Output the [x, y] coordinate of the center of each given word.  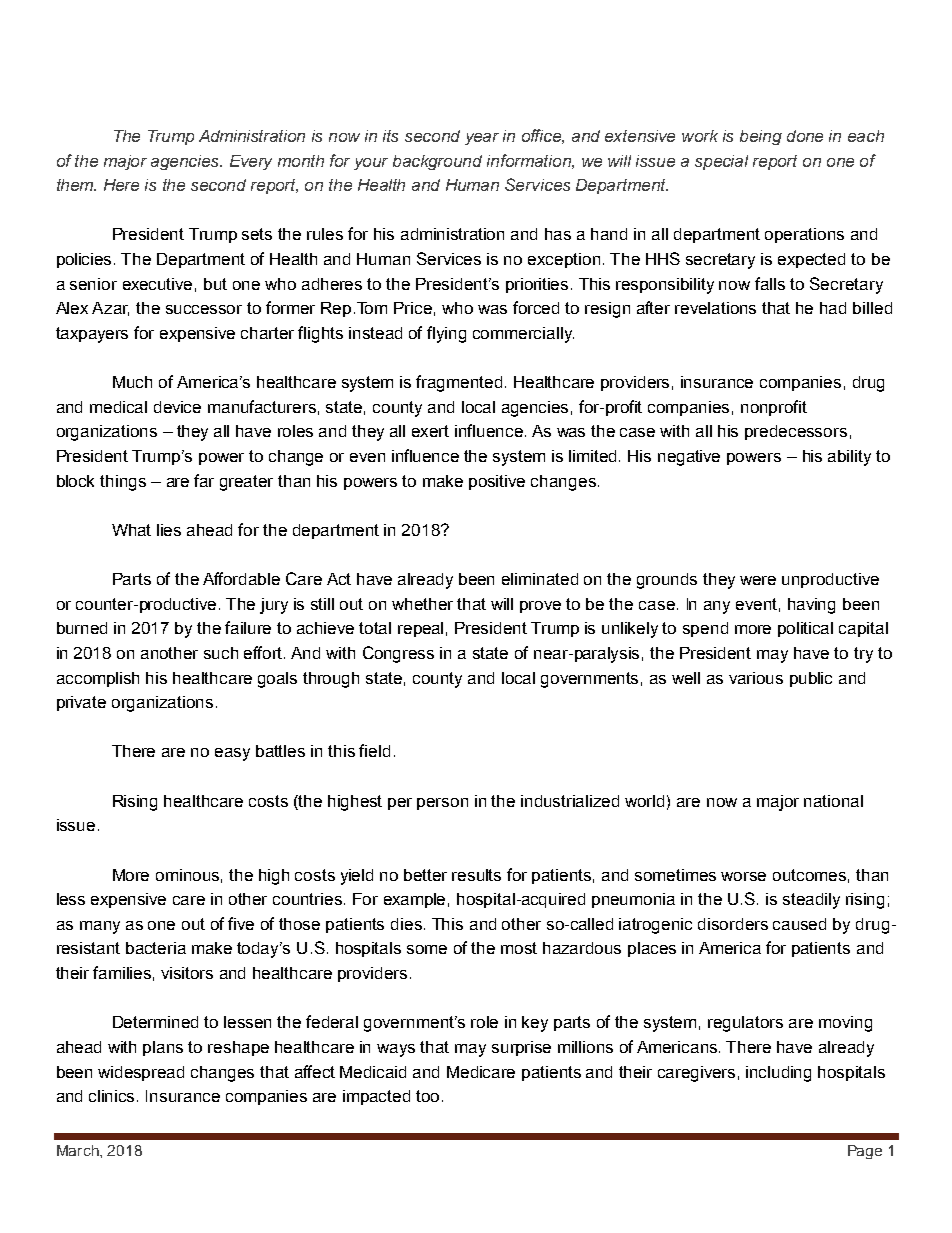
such [221, 653]
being [761, 137]
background [437, 162]
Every [251, 162]
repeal [420, 629]
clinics [113, 1096]
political [805, 629]
